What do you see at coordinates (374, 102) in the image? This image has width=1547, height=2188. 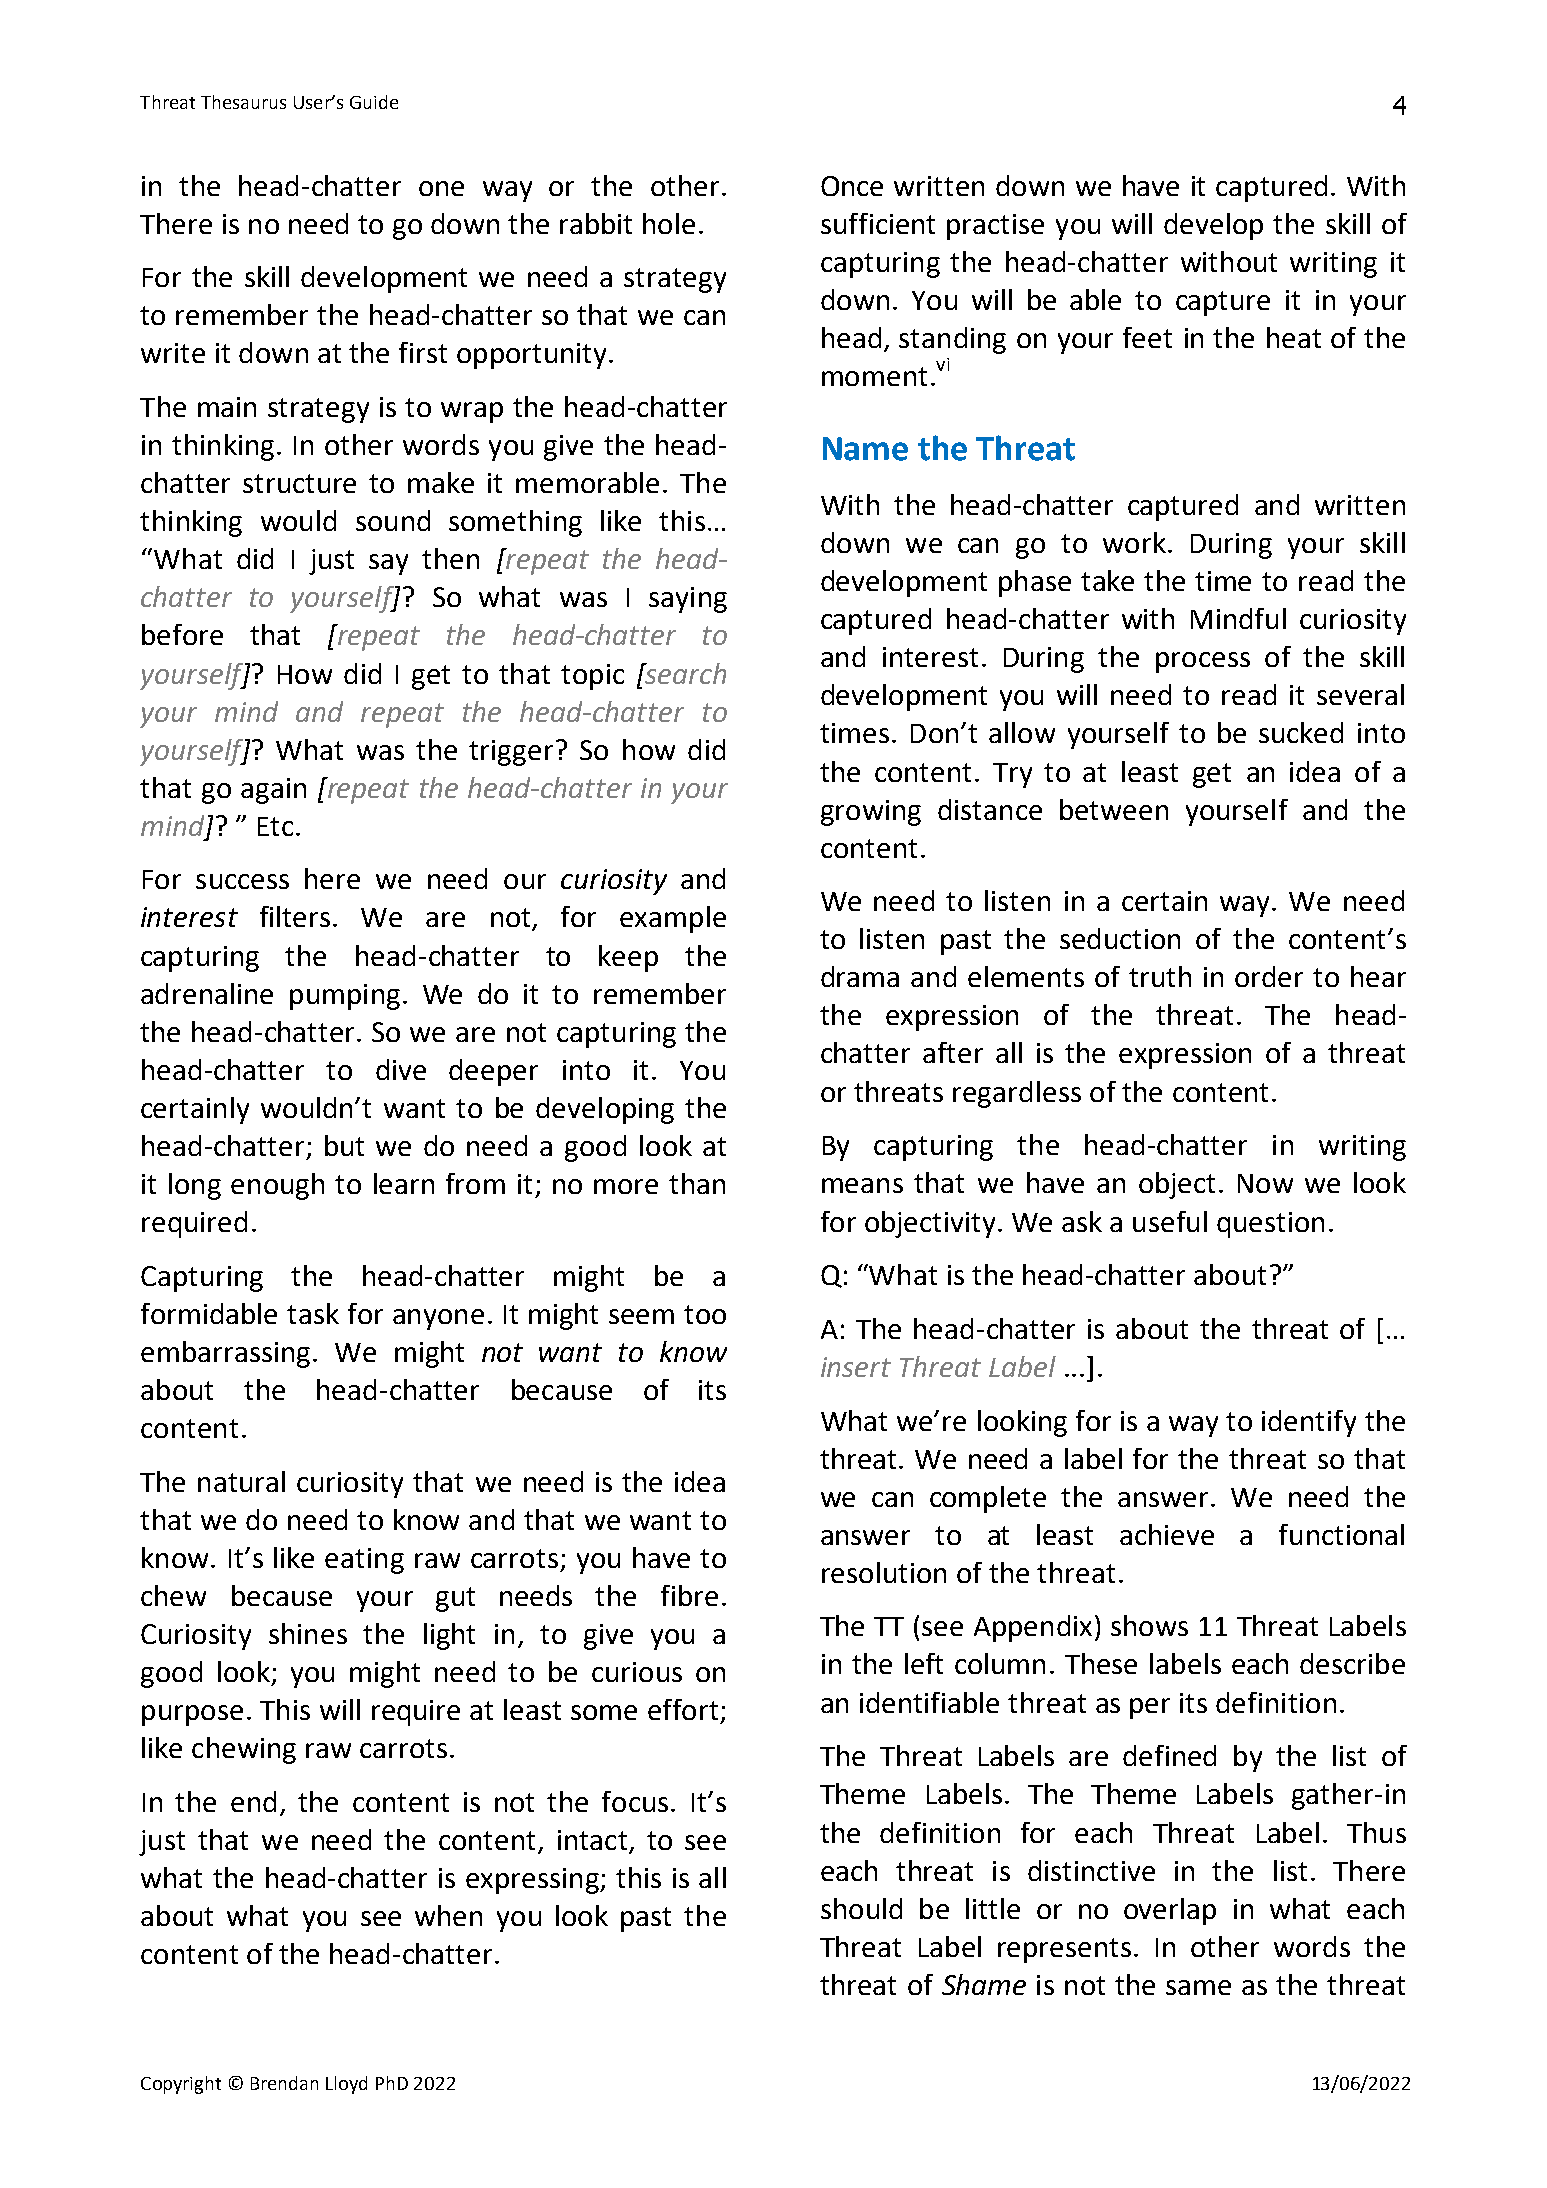 I see `Guide` at bounding box center [374, 102].
